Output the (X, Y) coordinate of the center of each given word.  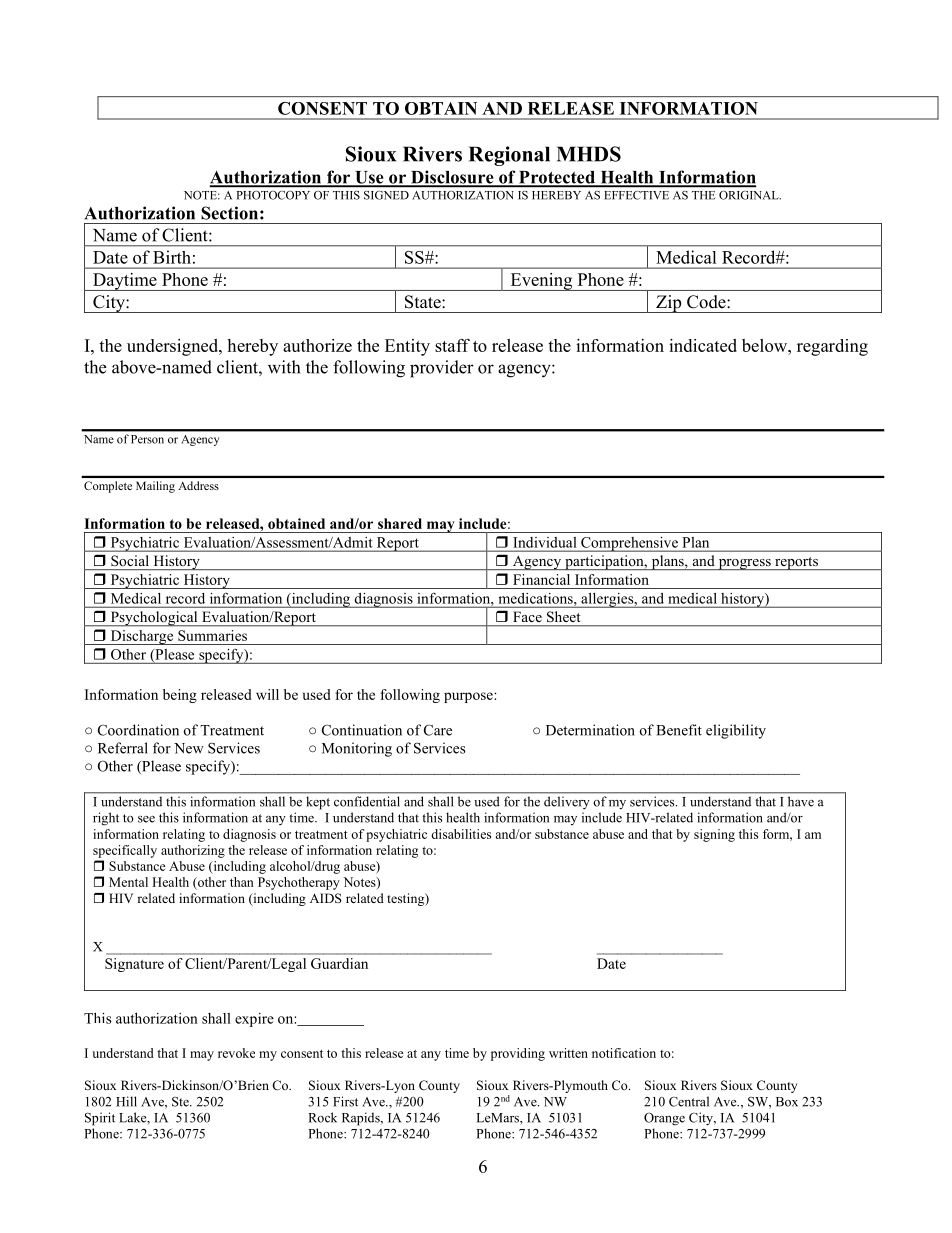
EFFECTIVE (637, 195)
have (801, 801)
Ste (181, 1102)
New (189, 748)
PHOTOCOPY (273, 195)
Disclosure (452, 178)
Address (199, 485)
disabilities (461, 834)
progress (744, 564)
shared (400, 523)
